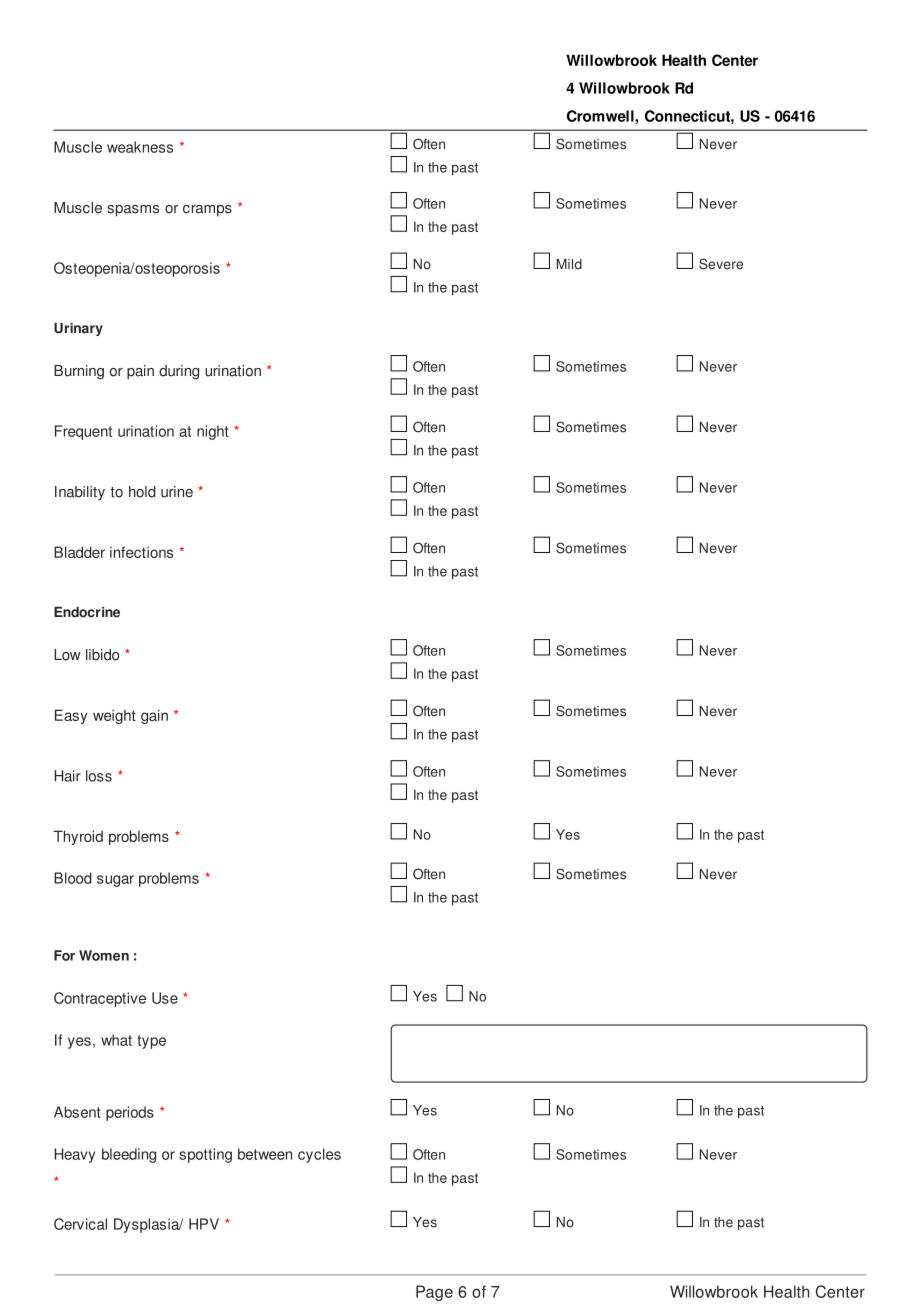 This document has width=924, height=1307. I want to click on cycles, so click(319, 1155).
